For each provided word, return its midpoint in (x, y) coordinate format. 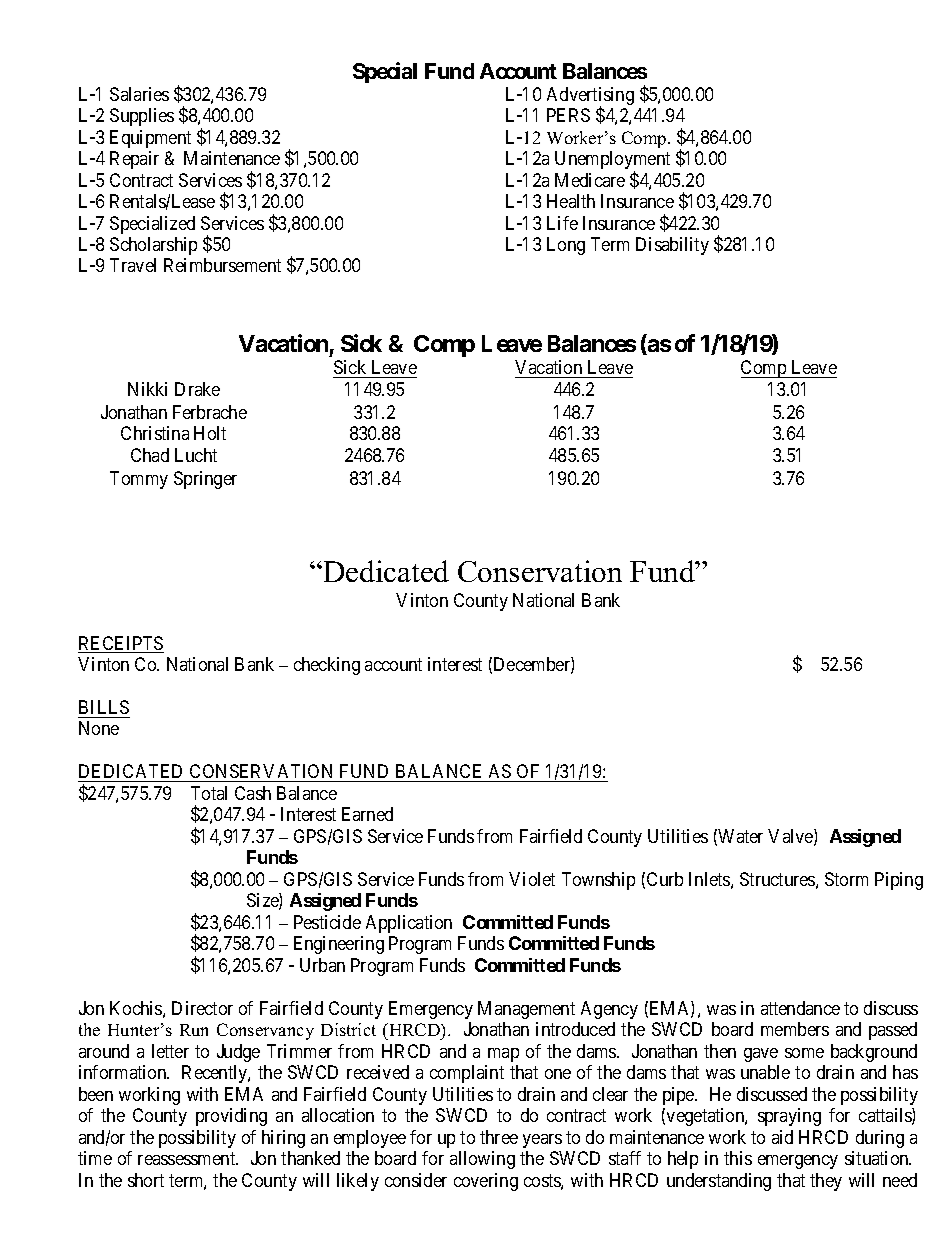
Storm (846, 879)
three (499, 1137)
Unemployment (612, 161)
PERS (568, 115)
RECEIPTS (121, 644)
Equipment (150, 139)
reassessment (188, 1158)
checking (327, 666)
